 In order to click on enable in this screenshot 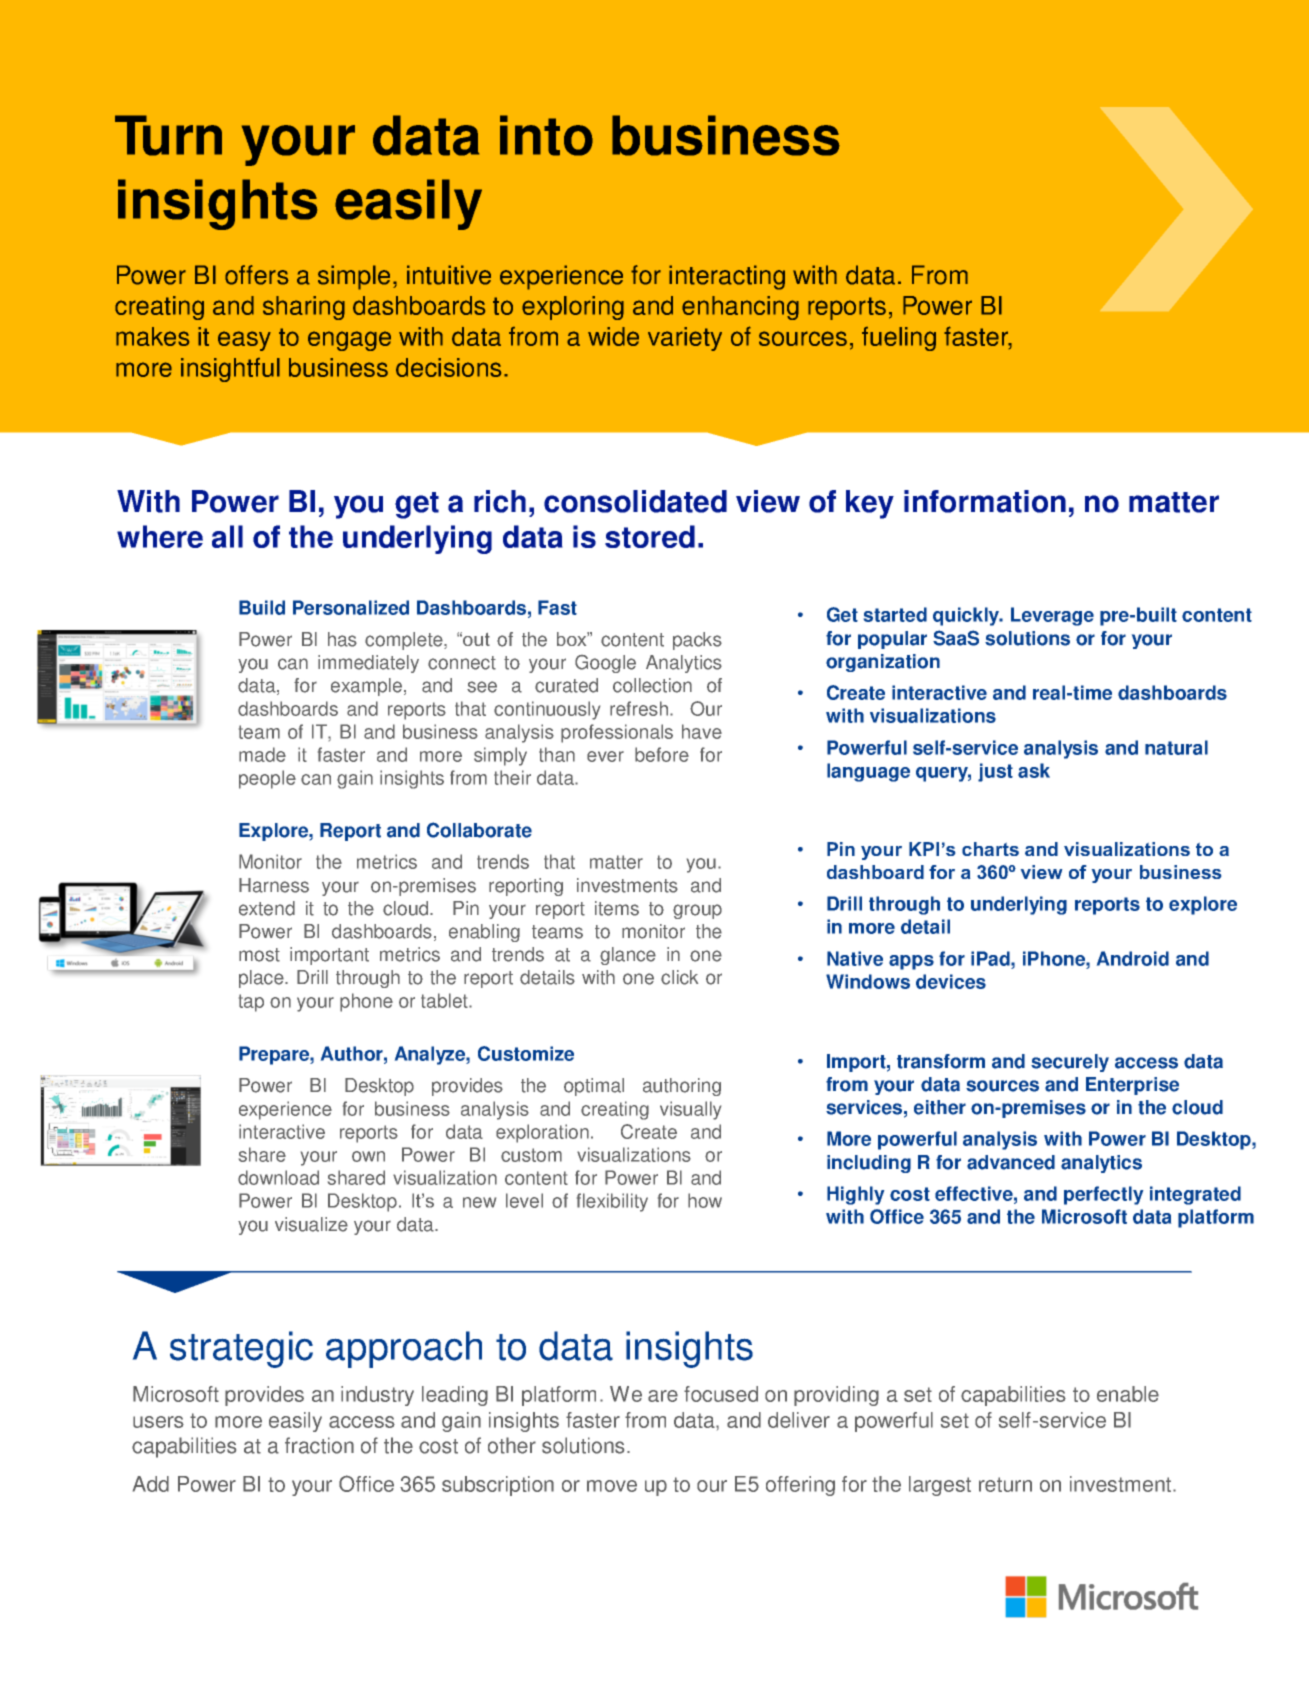, I will do `click(1128, 1394)`.
